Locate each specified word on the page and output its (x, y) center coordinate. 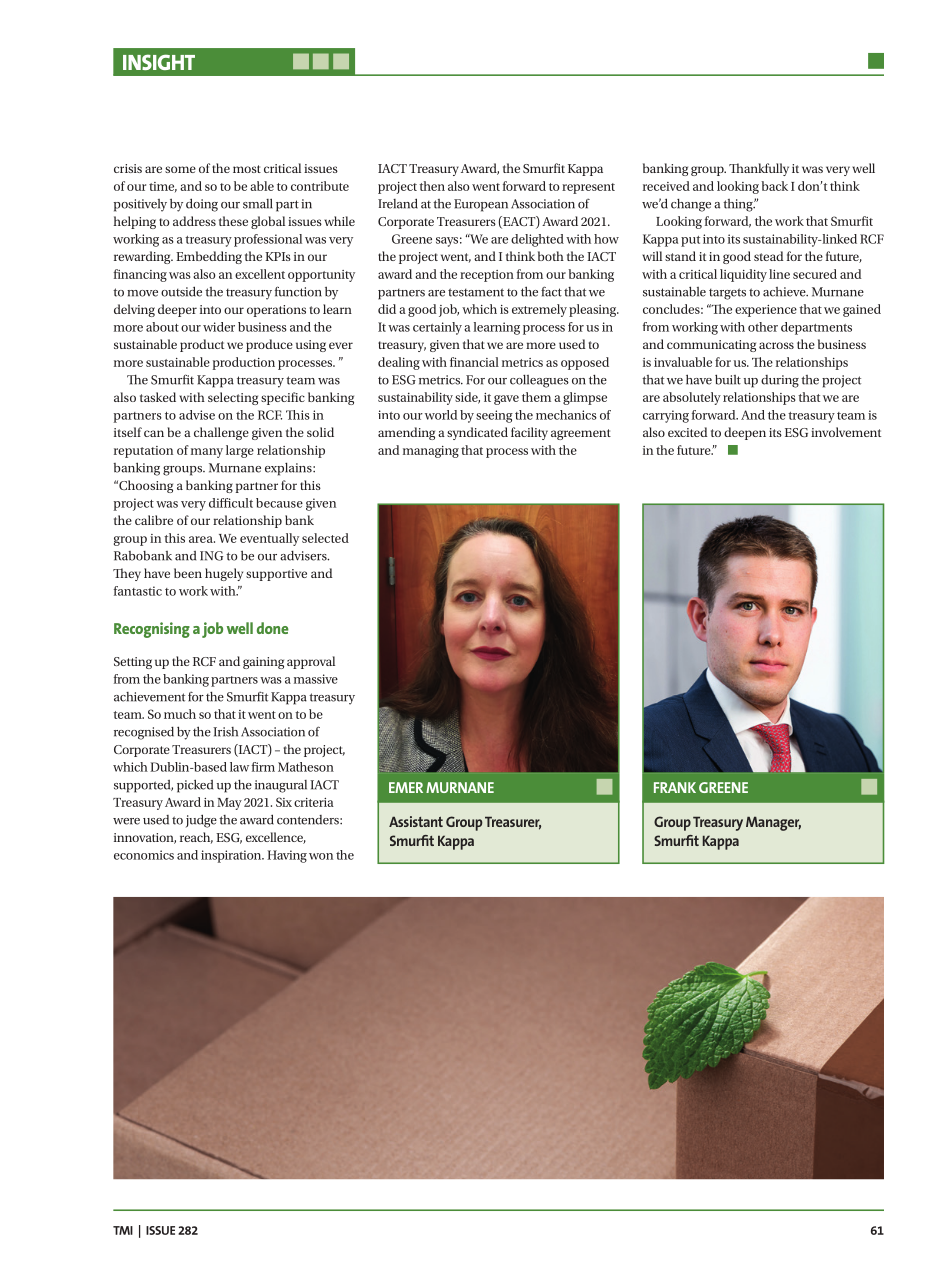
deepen (745, 433)
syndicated (477, 433)
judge (201, 821)
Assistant (416, 821)
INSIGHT (159, 62)
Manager (773, 823)
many (207, 453)
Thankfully (759, 169)
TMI (123, 1230)
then (432, 186)
